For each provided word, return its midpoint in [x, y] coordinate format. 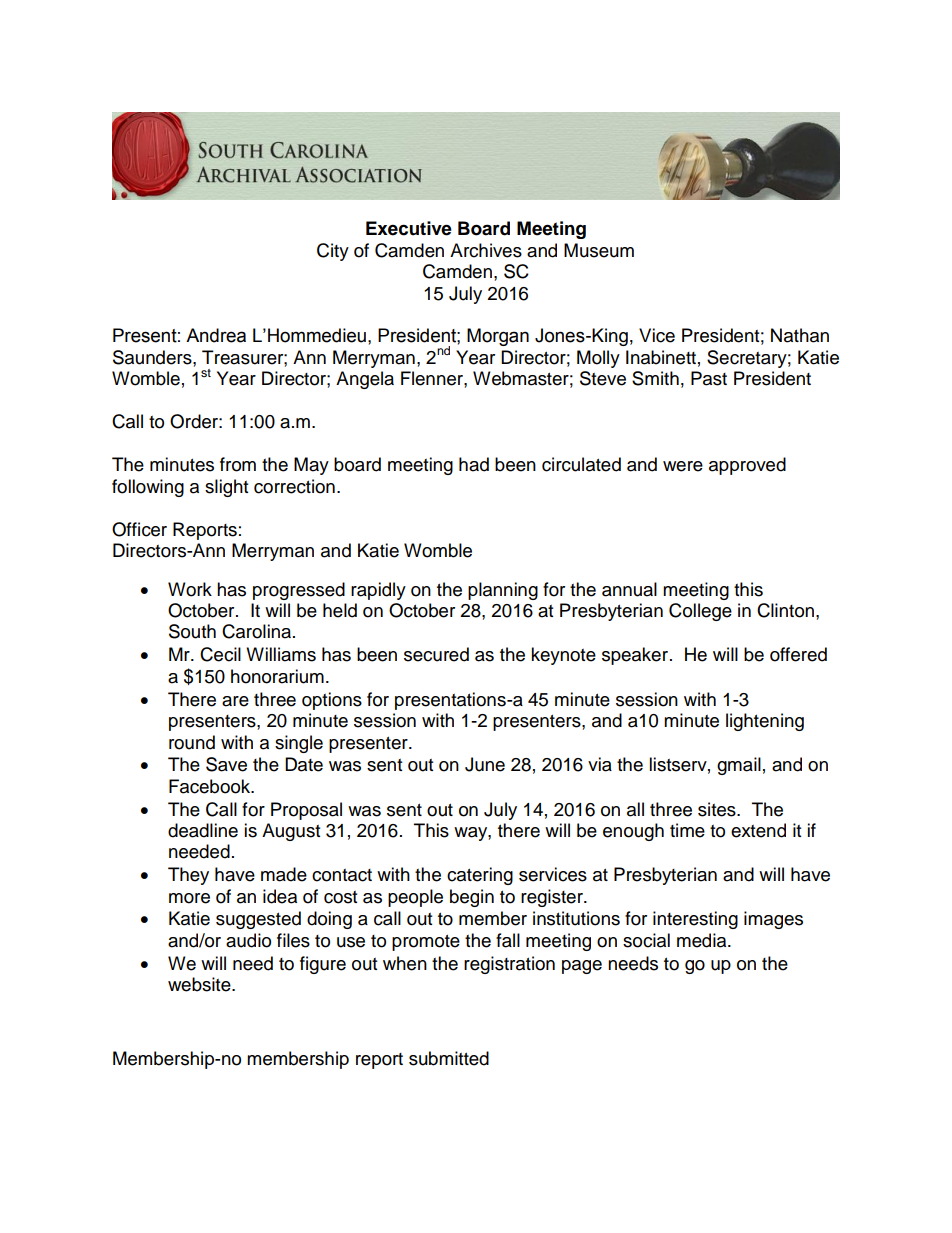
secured [436, 654]
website [200, 984]
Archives [486, 250]
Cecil [220, 654]
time [687, 830]
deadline [203, 830]
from [238, 464]
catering [480, 876]
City [333, 252]
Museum [599, 250]
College [700, 612]
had [474, 464]
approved [747, 466]
